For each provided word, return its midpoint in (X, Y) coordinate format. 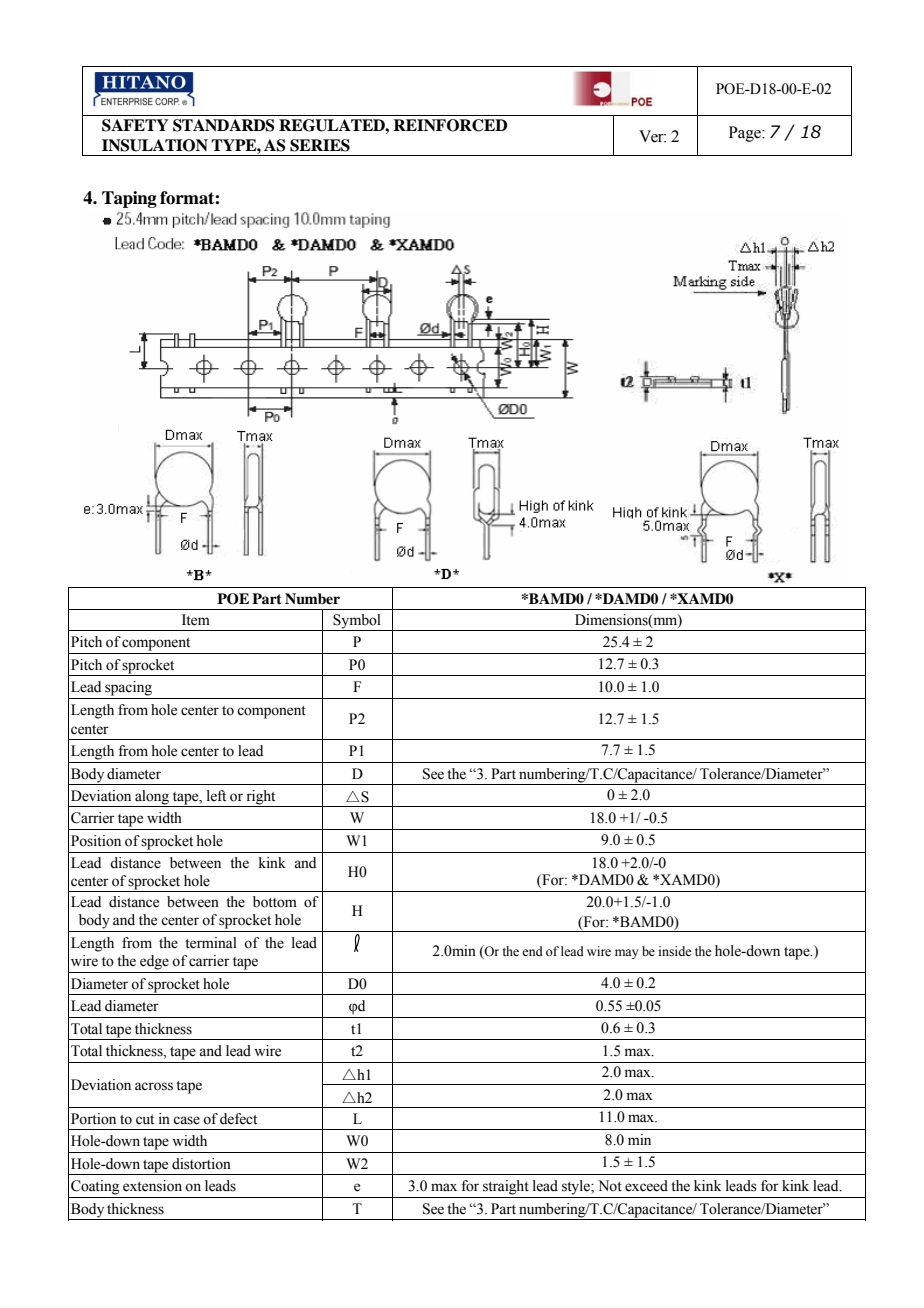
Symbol (357, 622)
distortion (201, 1164)
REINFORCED (450, 125)
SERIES (320, 145)
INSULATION (155, 145)
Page (746, 134)
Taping (129, 199)
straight (506, 1187)
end (532, 951)
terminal (211, 943)
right (261, 798)
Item (196, 620)
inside (675, 951)
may (626, 954)
